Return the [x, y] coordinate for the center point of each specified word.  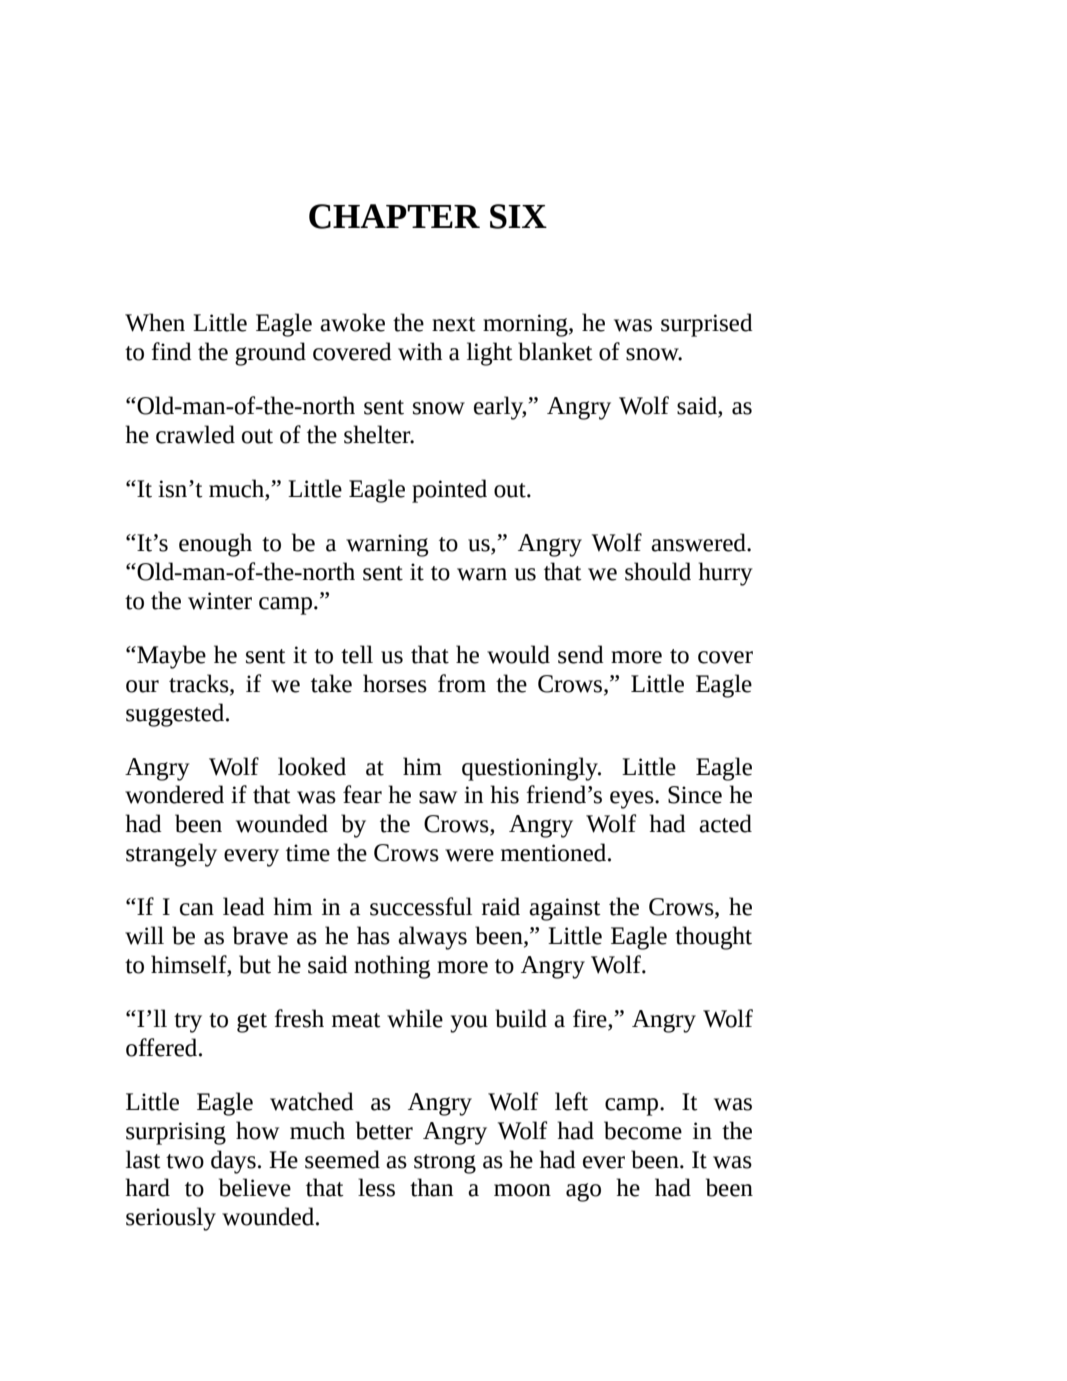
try [188, 1023]
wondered [174, 794]
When [155, 322]
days [233, 1162]
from [462, 683]
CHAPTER [394, 216]
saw [438, 797]
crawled [195, 434]
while [415, 1018]
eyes [633, 800]
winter [220, 601]
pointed [449, 491]
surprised [707, 325]
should [658, 571]
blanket [555, 351]
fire [591, 1019]
